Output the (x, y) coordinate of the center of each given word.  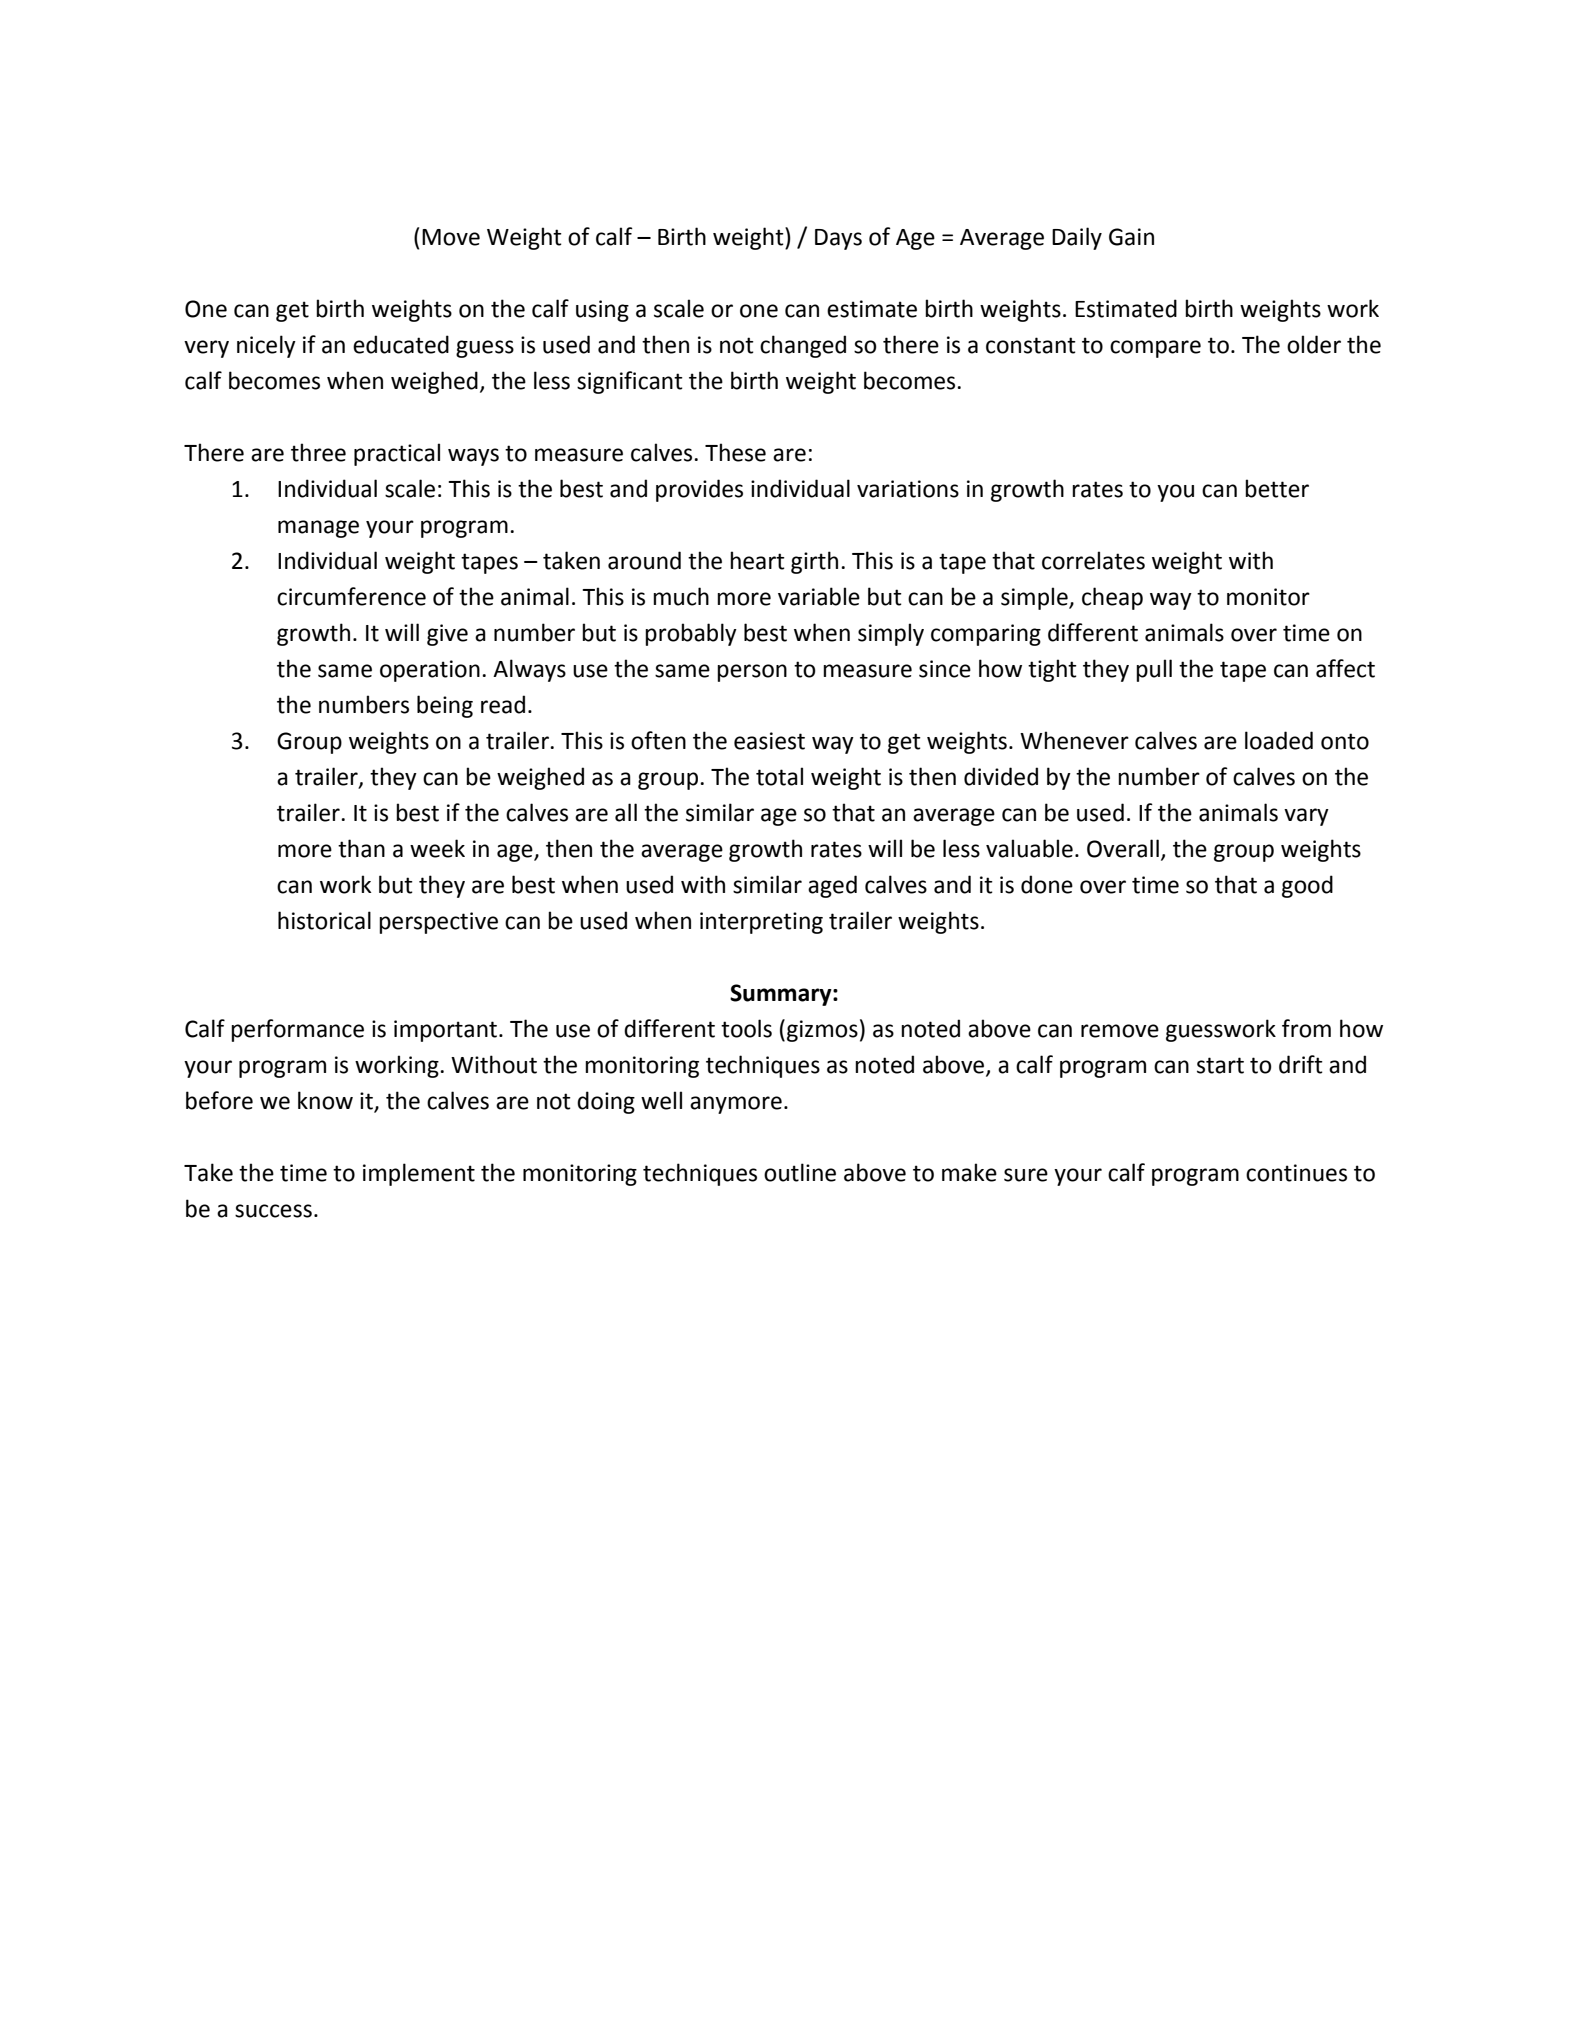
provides (699, 490)
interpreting (761, 923)
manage (318, 529)
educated (401, 344)
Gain (1131, 237)
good (1307, 886)
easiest (769, 741)
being (445, 706)
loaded (1279, 740)
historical (324, 920)
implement (419, 1174)
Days (838, 239)
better (1277, 488)
